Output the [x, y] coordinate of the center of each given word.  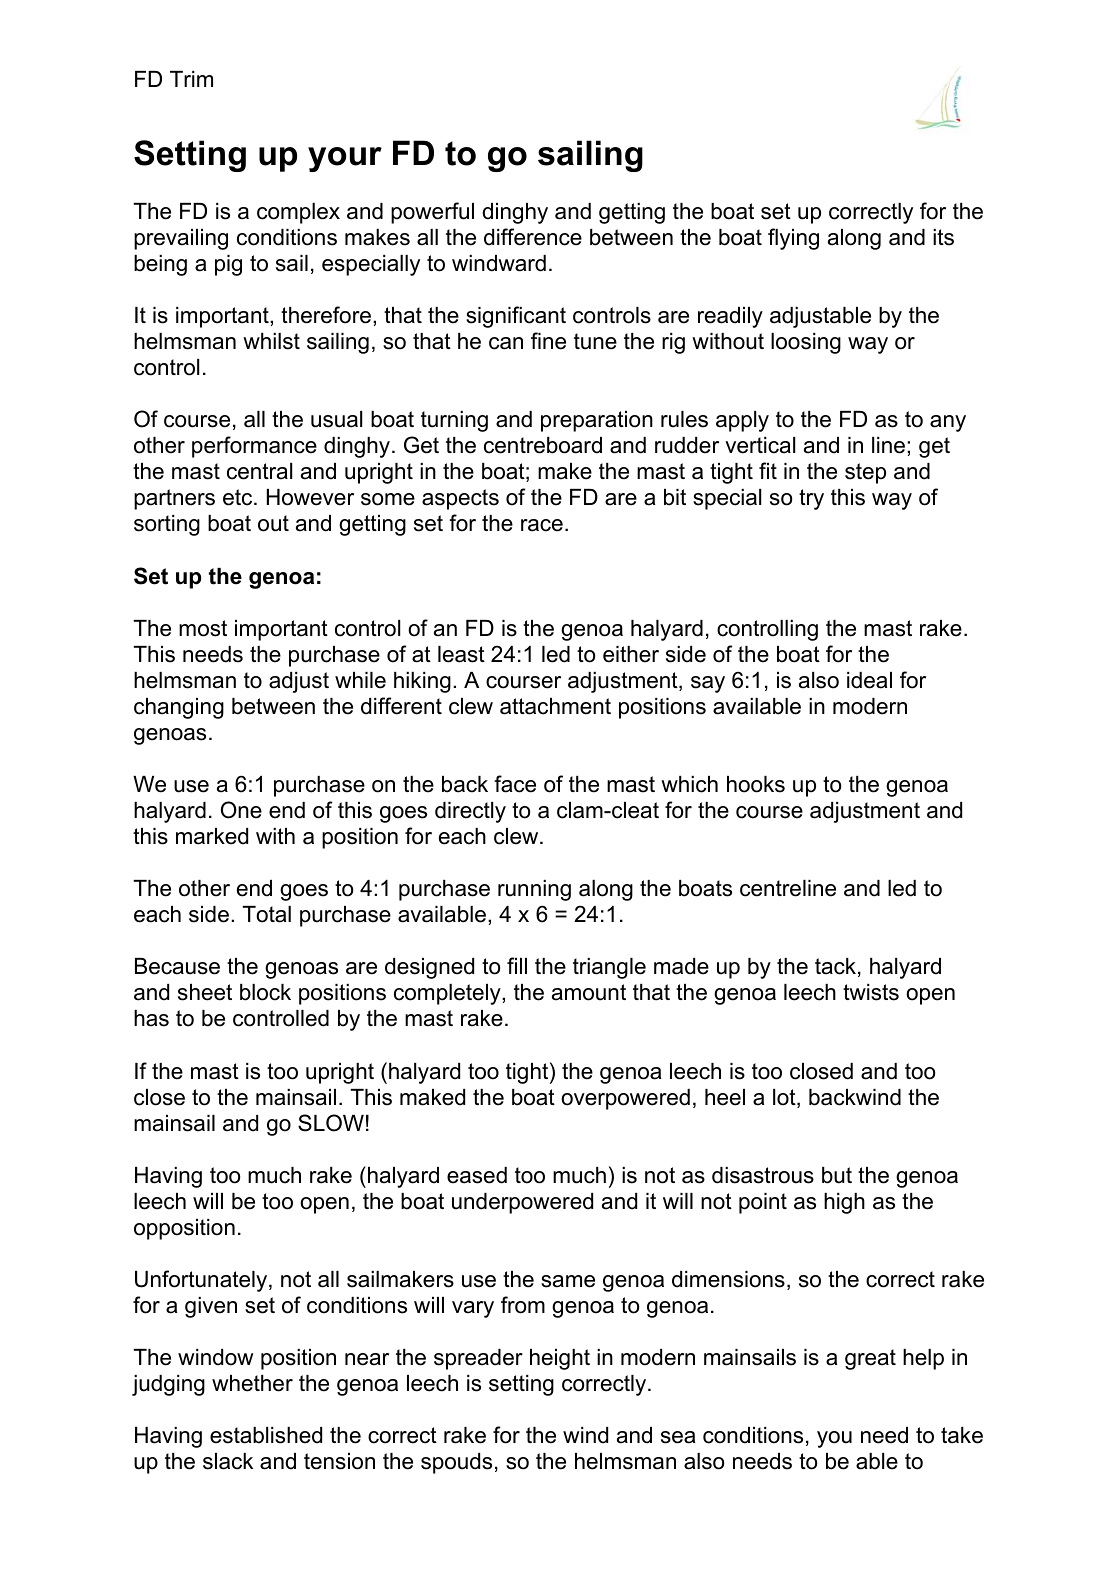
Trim [191, 79]
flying [793, 239]
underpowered [522, 1203]
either [631, 654]
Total [266, 914]
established [266, 1435]
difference [533, 237]
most [203, 628]
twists [871, 992]
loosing [806, 343]
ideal [869, 680]
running [534, 890]
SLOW [331, 1123]
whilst [271, 341]
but [837, 1175]
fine [548, 341]
